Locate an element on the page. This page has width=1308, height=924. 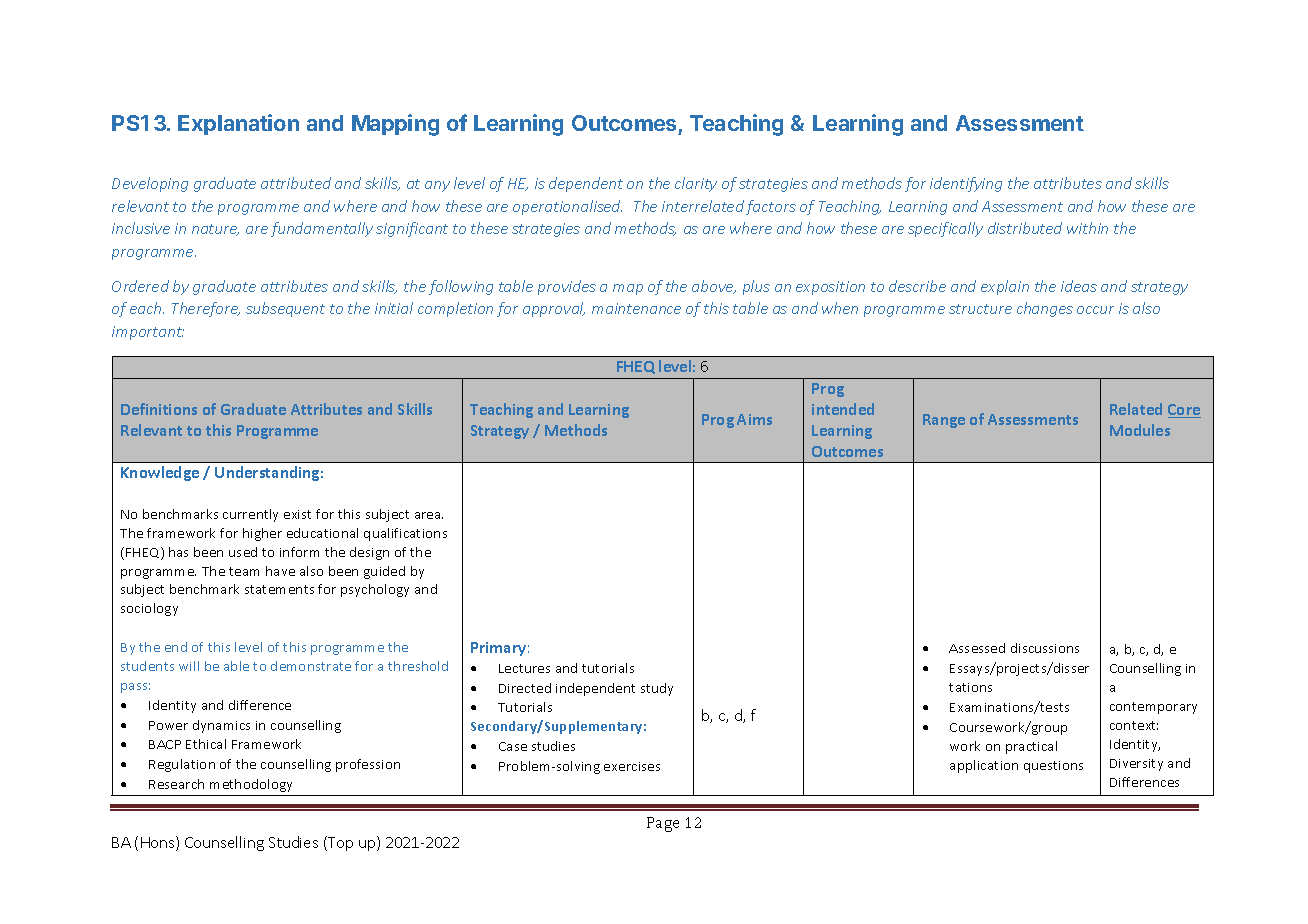
Explanation is located at coordinates (238, 124).
